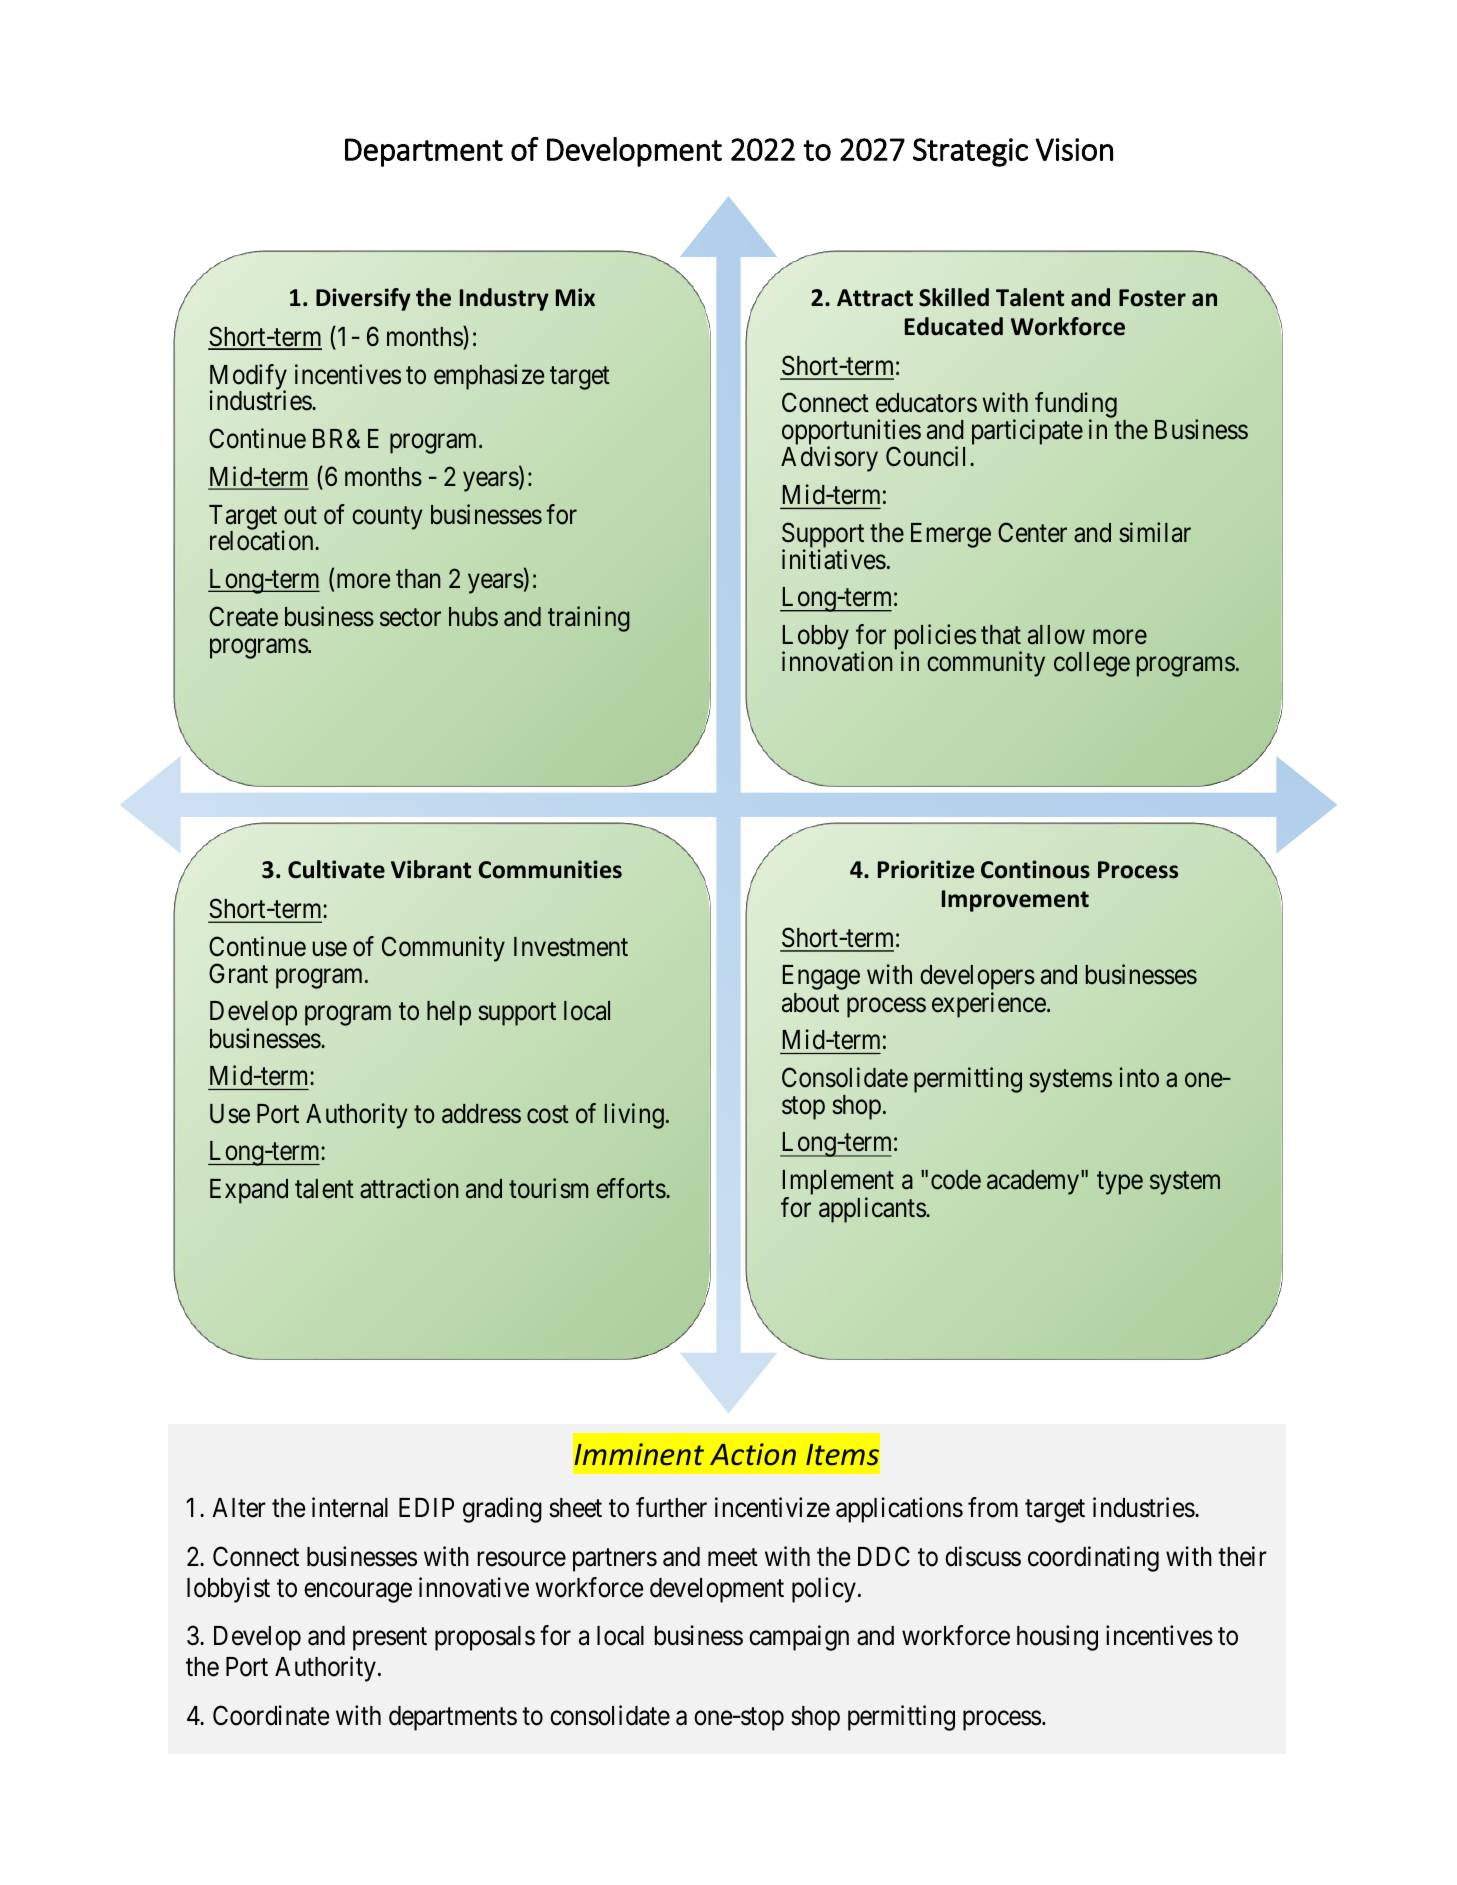  Describe the element at coordinates (873, 1210) in the screenshot. I see `applicants` at that location.
